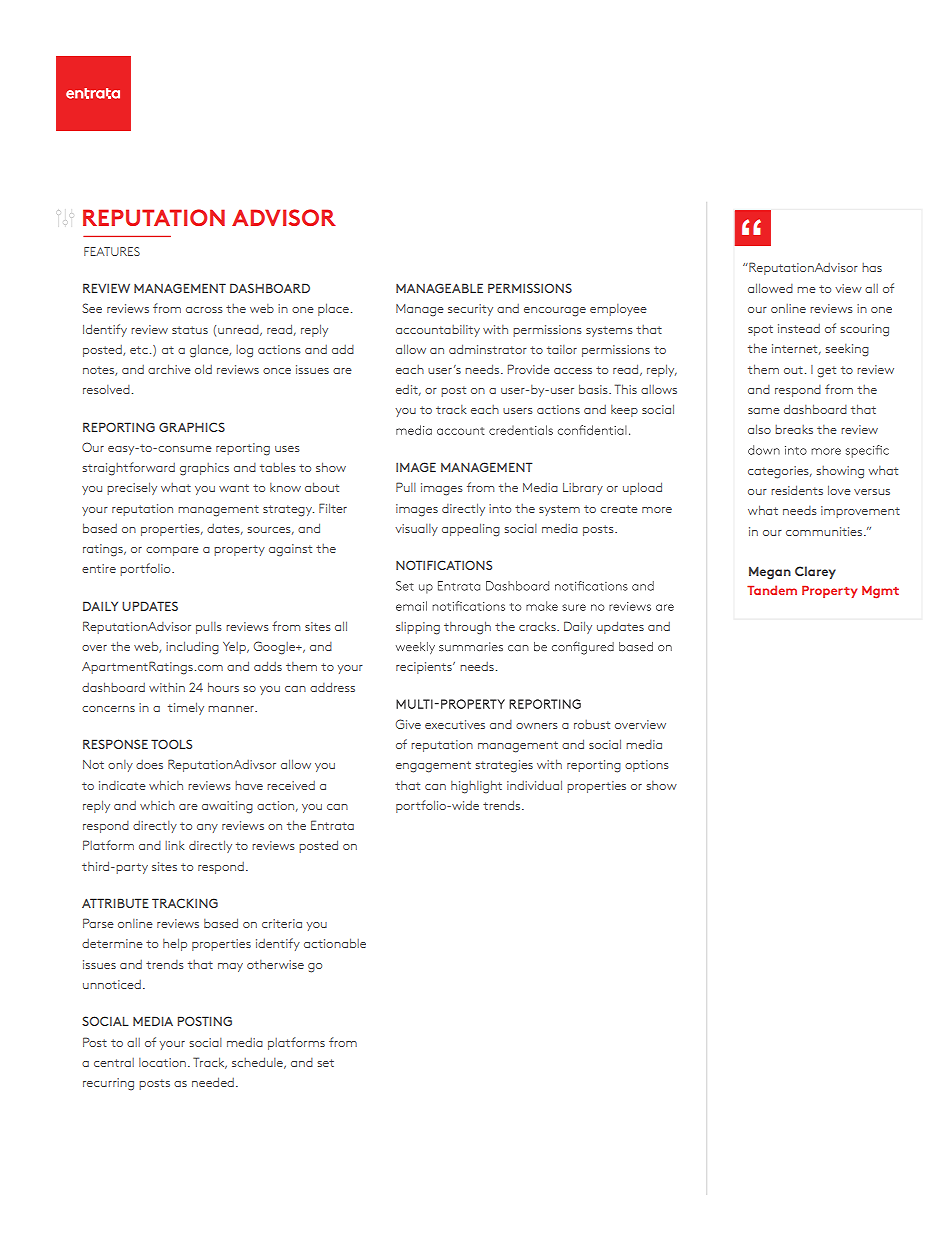 The image size is (952, 1233). What do you see at coordinates (772, 590) in the screenshot?
I see `Tandem` at bounding box center [772, 590].
